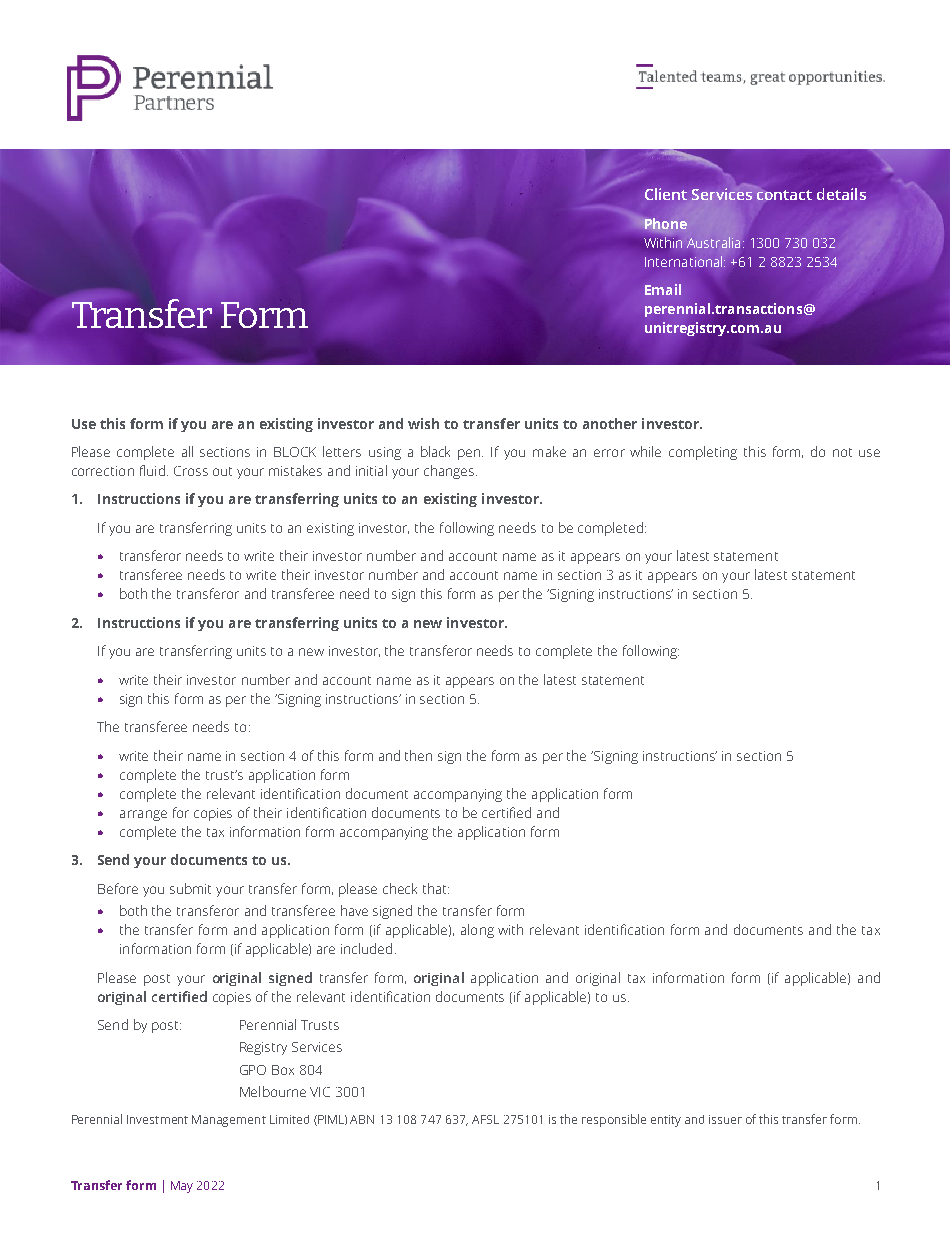 The image size is (952, 1233). Describe the element at coordinates (703, 453) in the screenshot. I see `completing` at that location.
